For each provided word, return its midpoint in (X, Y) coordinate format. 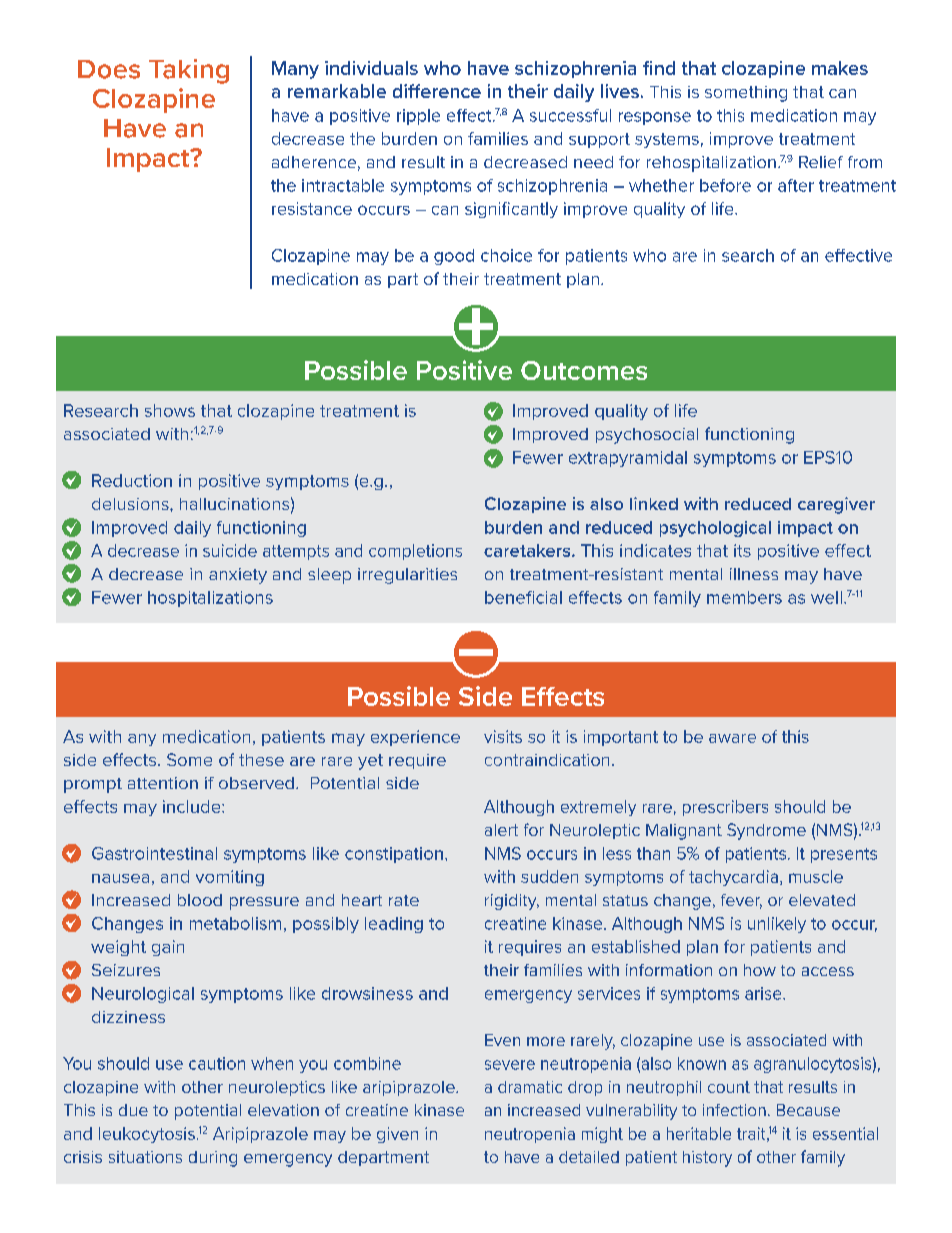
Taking (189, 71)
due (133, 1110)
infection (734, 1110)
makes (840, 68)
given (397, 1135)
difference (437, 91)
